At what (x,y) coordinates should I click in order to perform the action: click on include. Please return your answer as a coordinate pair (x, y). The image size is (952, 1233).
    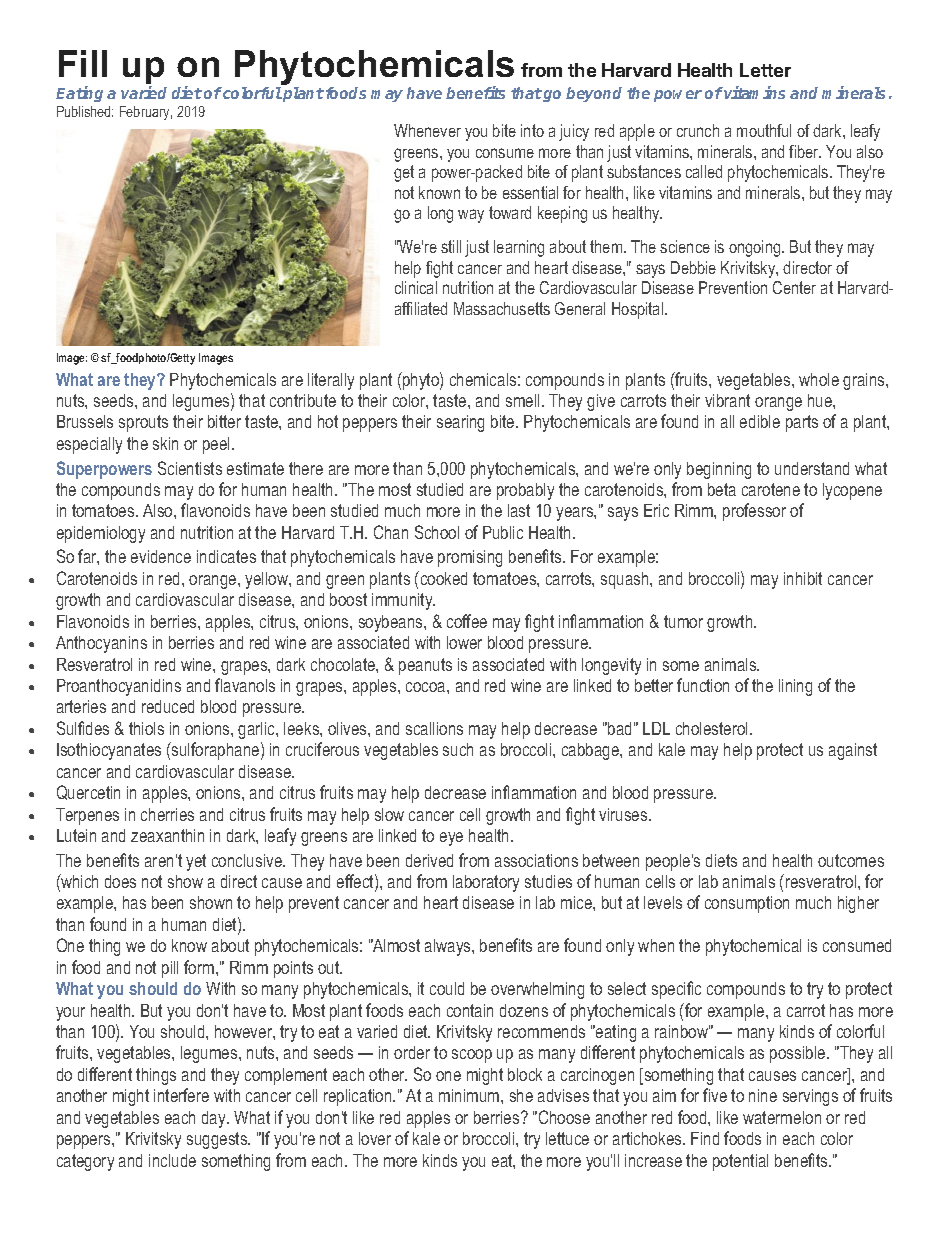
    Looking at the image, I should click on (172, 1160).
